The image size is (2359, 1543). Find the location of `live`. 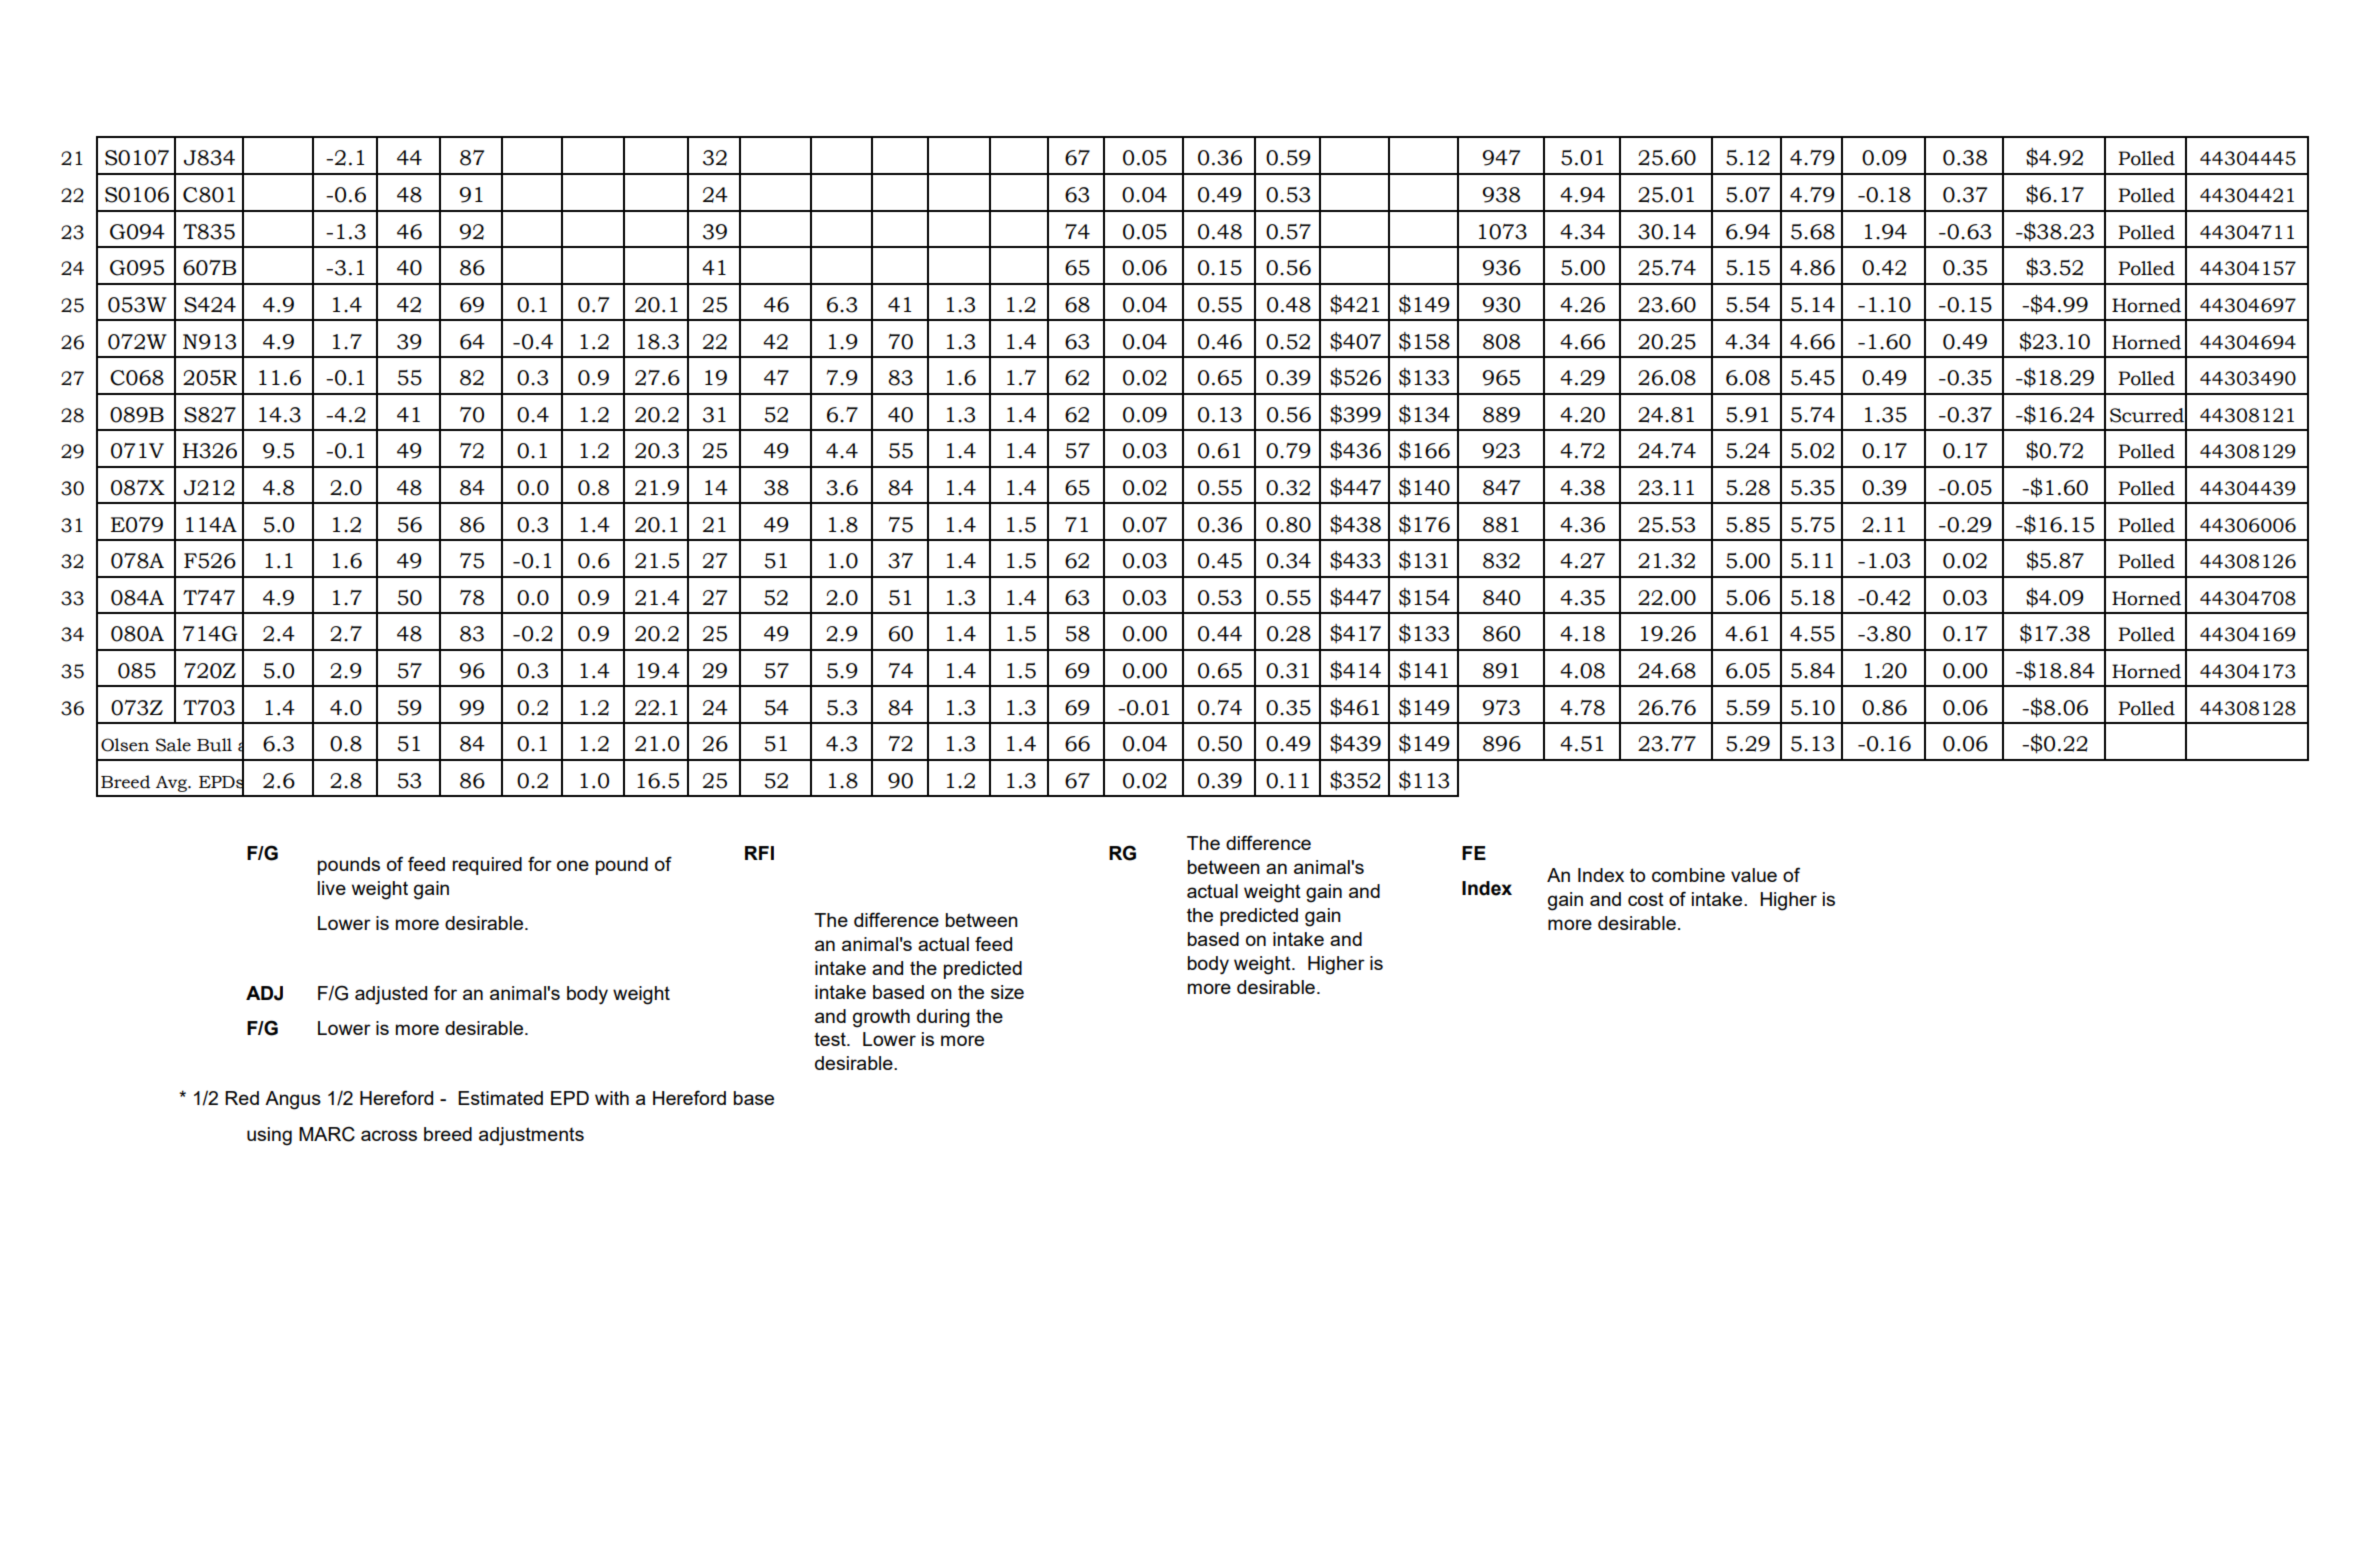

live is located at coordinates (331, 888).
